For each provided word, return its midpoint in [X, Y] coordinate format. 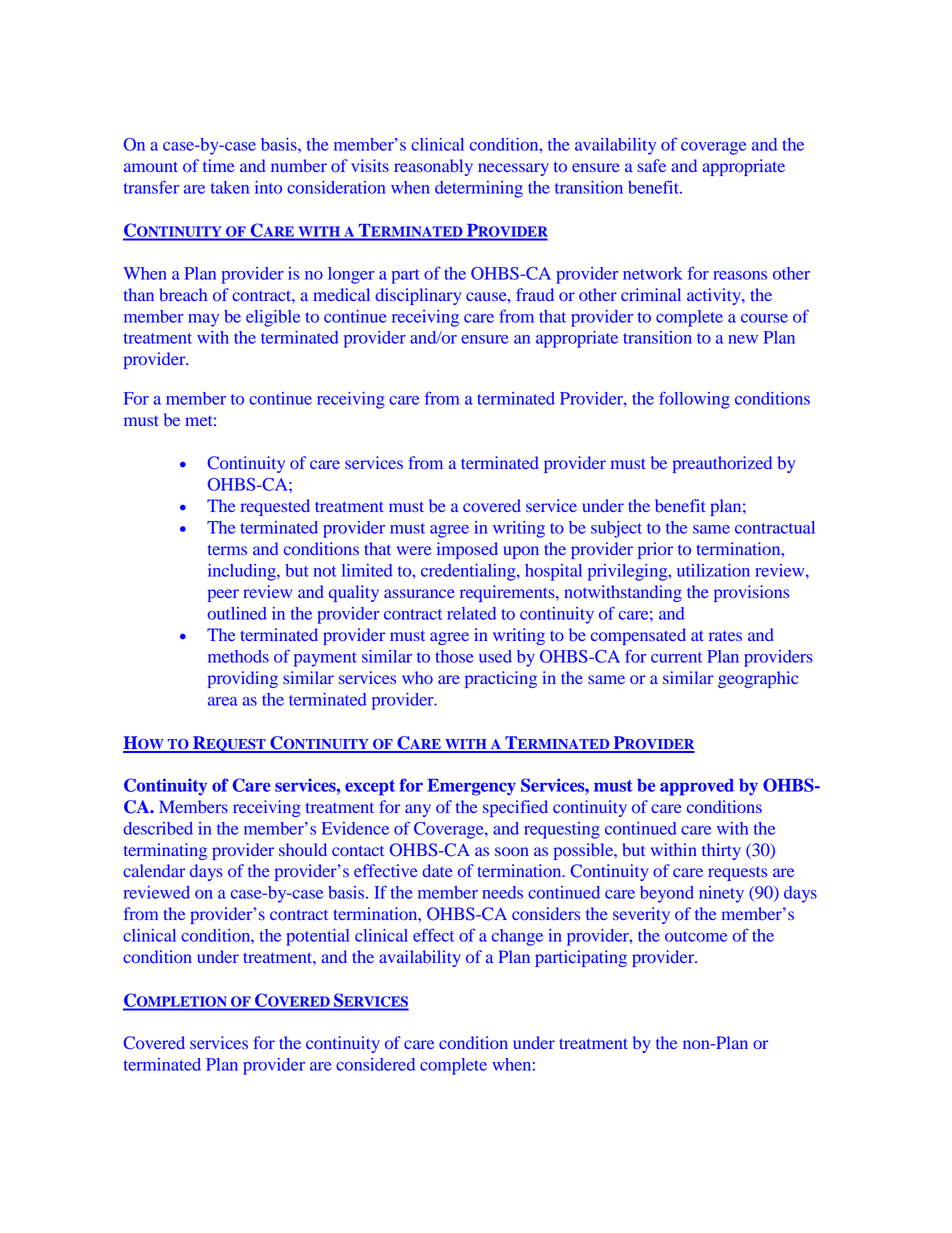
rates [725, 636]
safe [651, 165]
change [517, 937]
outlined [237, 613]
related [471, 613]
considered [375, 1064]
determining [479, 189]
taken [230, 187]
